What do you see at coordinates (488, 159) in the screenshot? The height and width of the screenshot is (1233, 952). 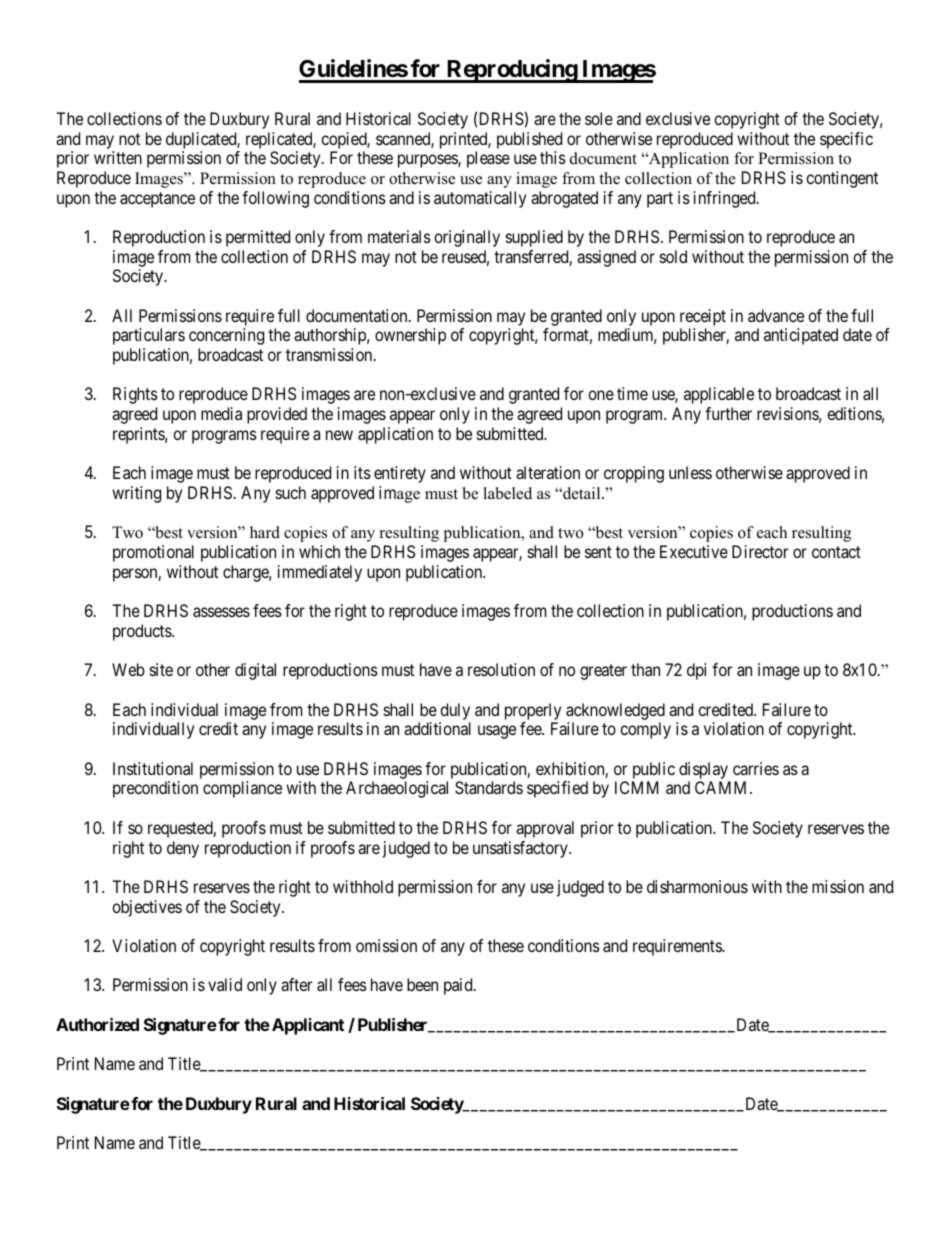 I see `please` at bounding box center [488, 159].
